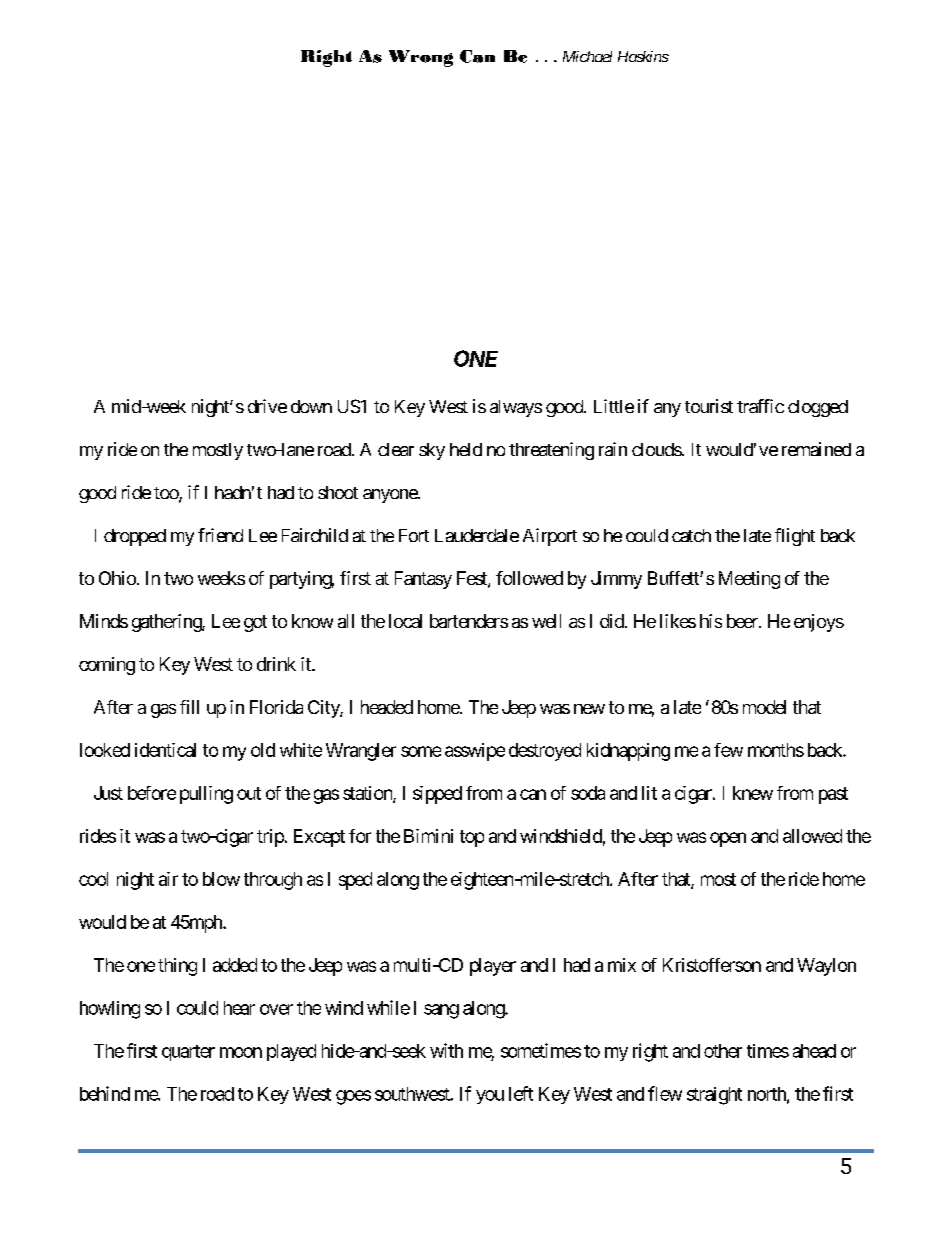 This screenshot has height=1233, width=952. I want to click on Wrong, so click(421, 58).
